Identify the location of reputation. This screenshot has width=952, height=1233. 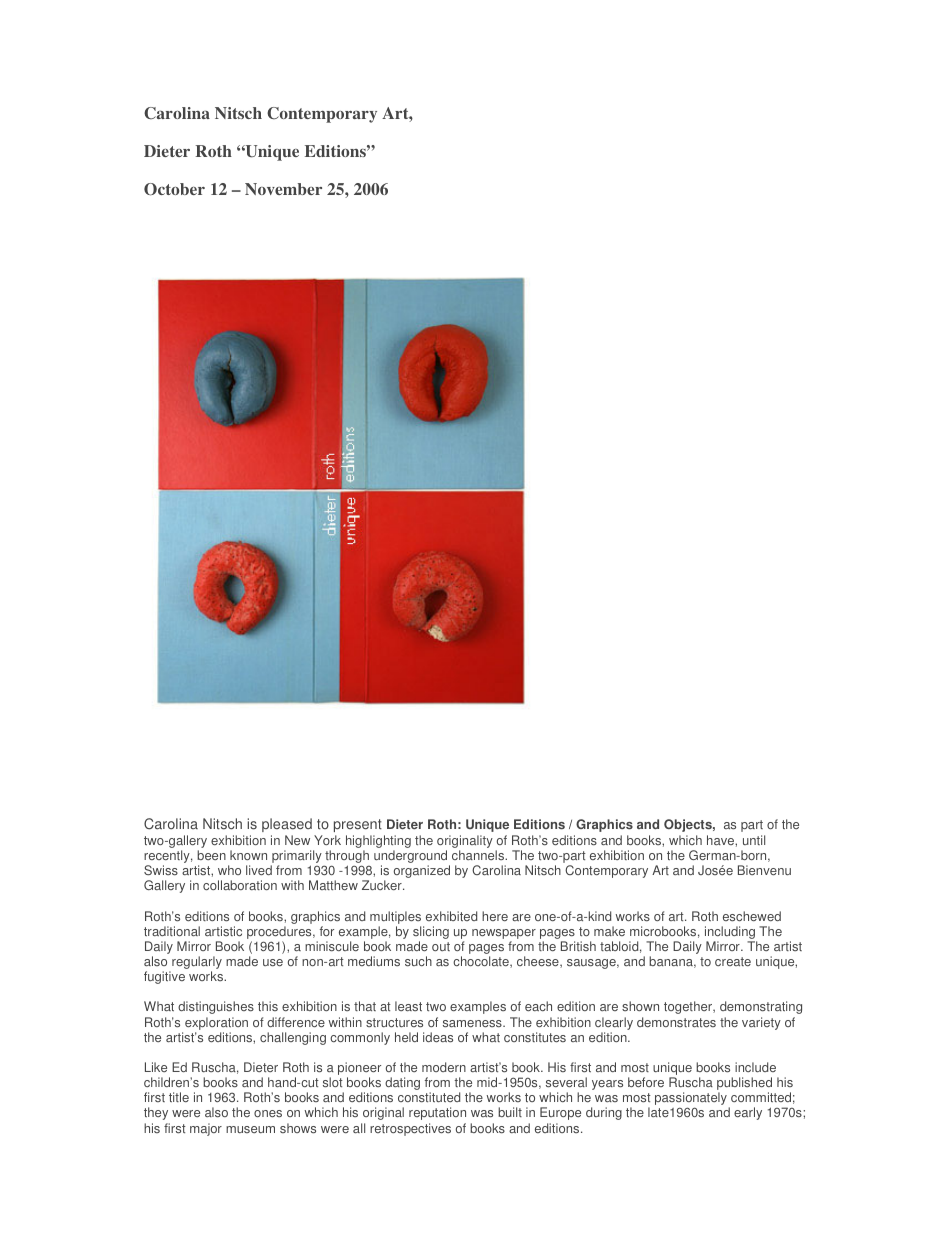
(437, 1113).
